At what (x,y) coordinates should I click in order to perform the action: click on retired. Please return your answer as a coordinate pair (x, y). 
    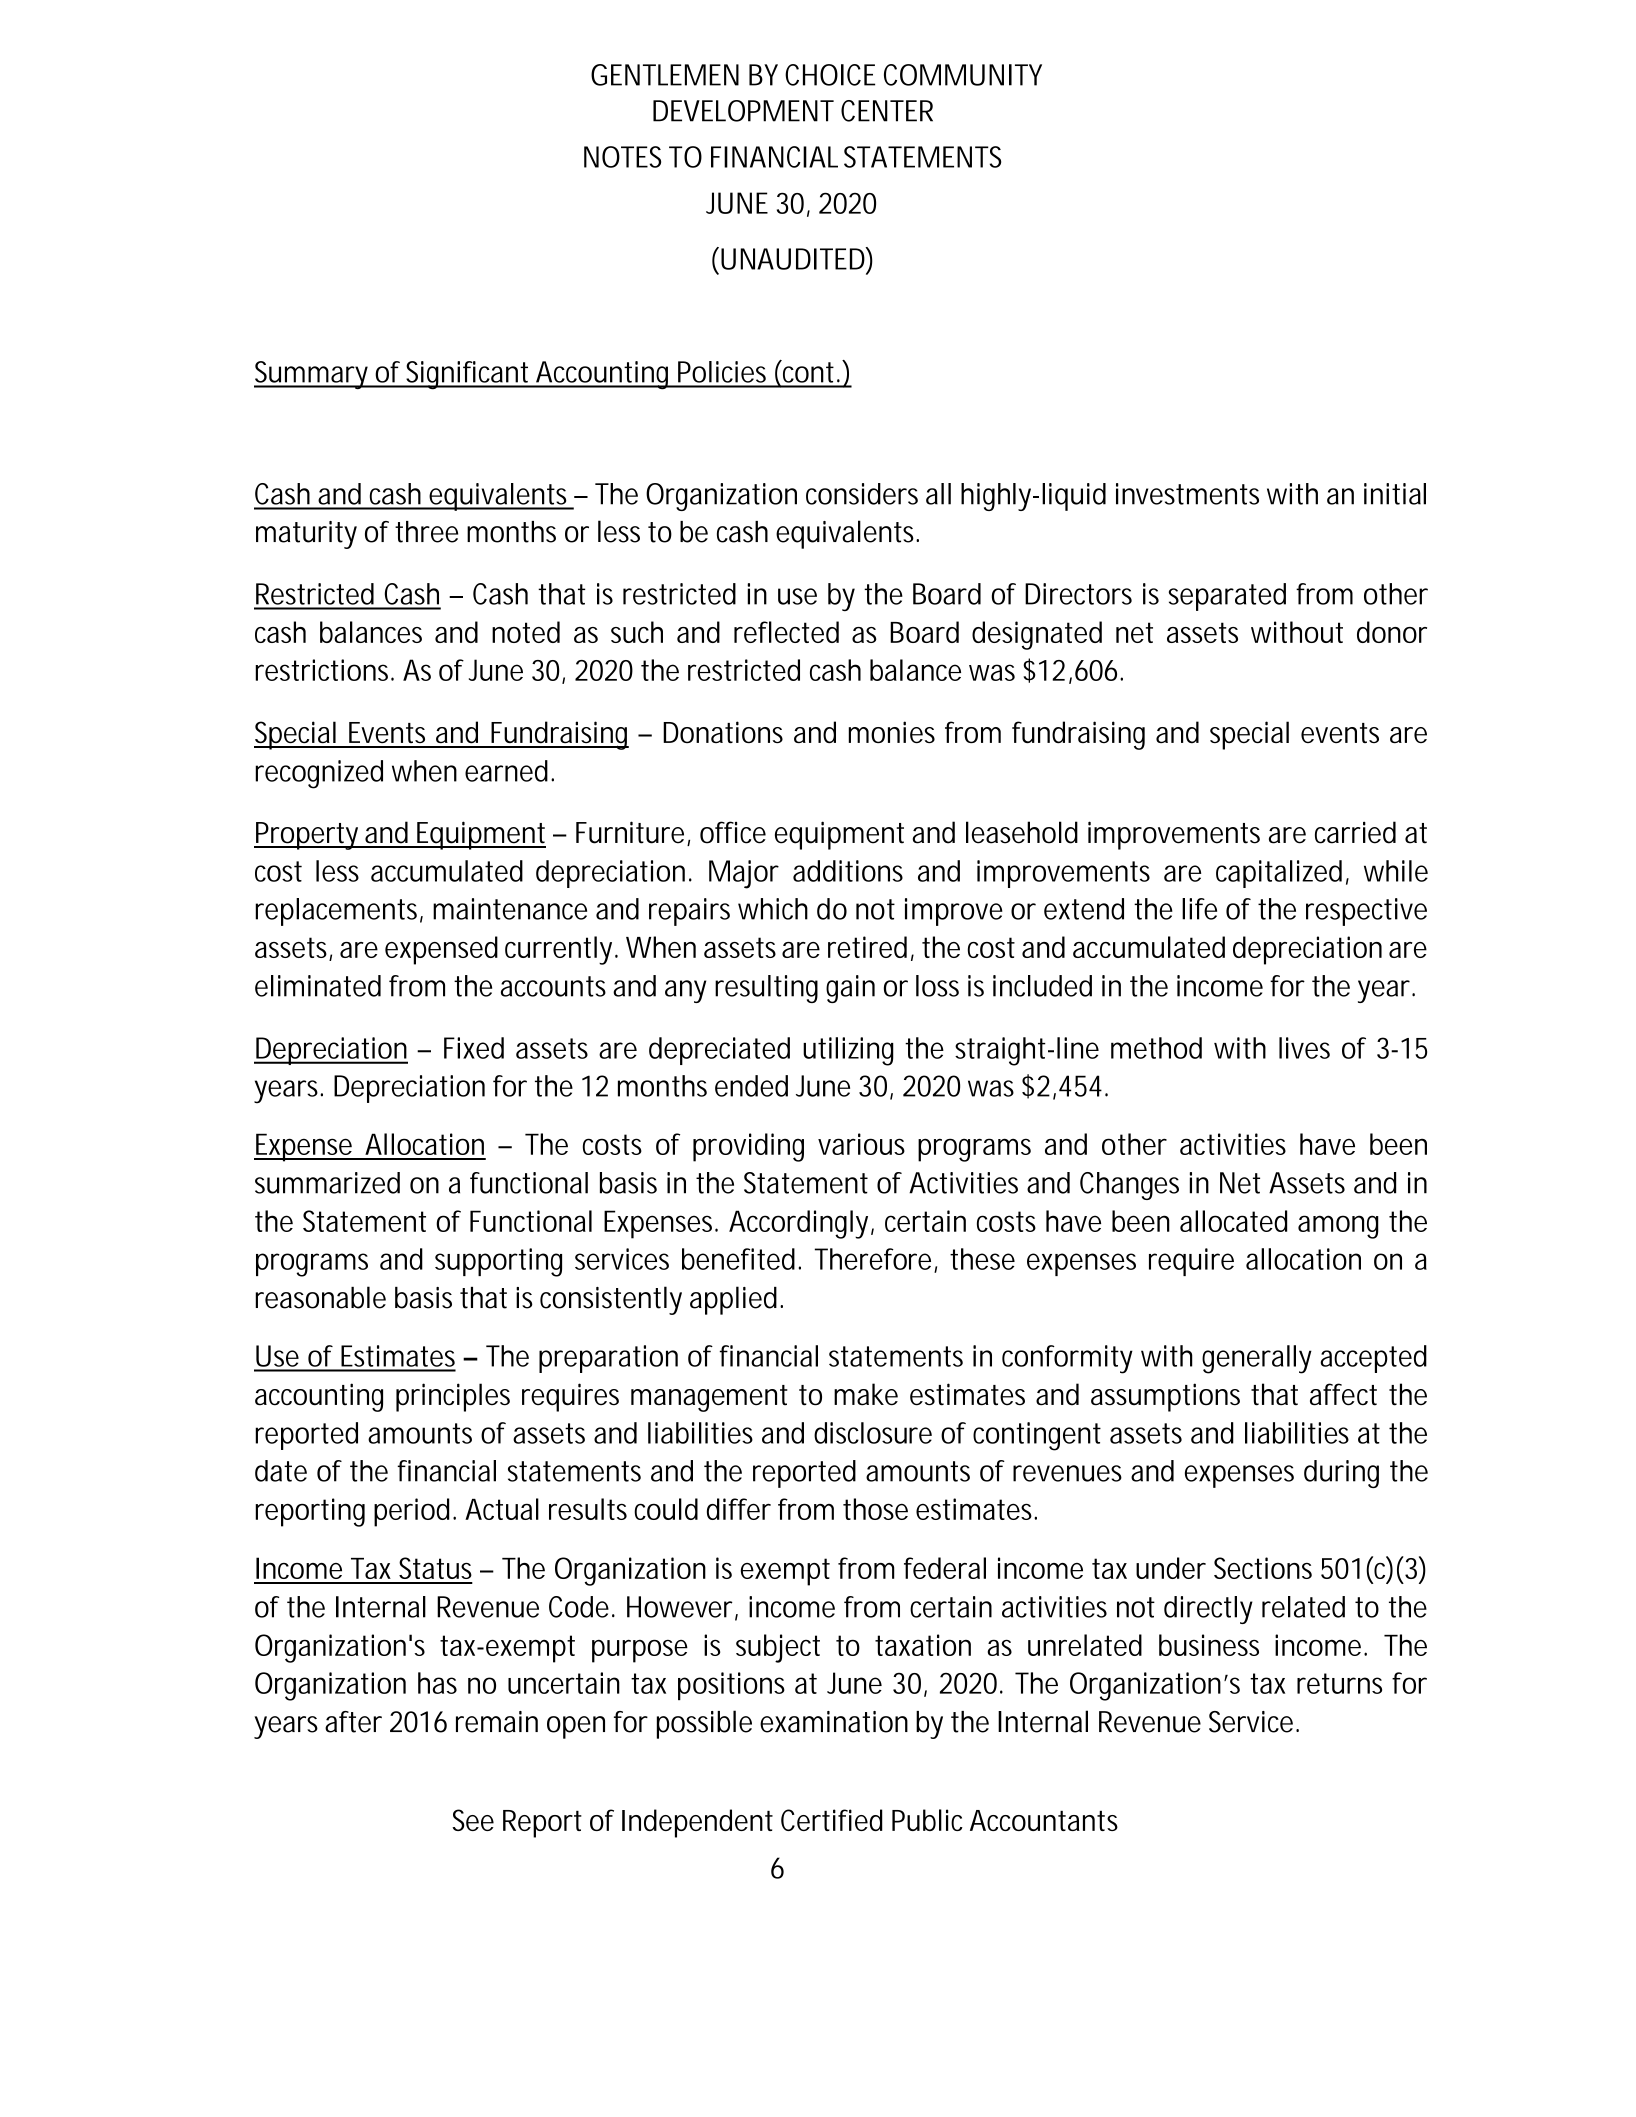
    Looking at the image, I should click on (867, 947).
